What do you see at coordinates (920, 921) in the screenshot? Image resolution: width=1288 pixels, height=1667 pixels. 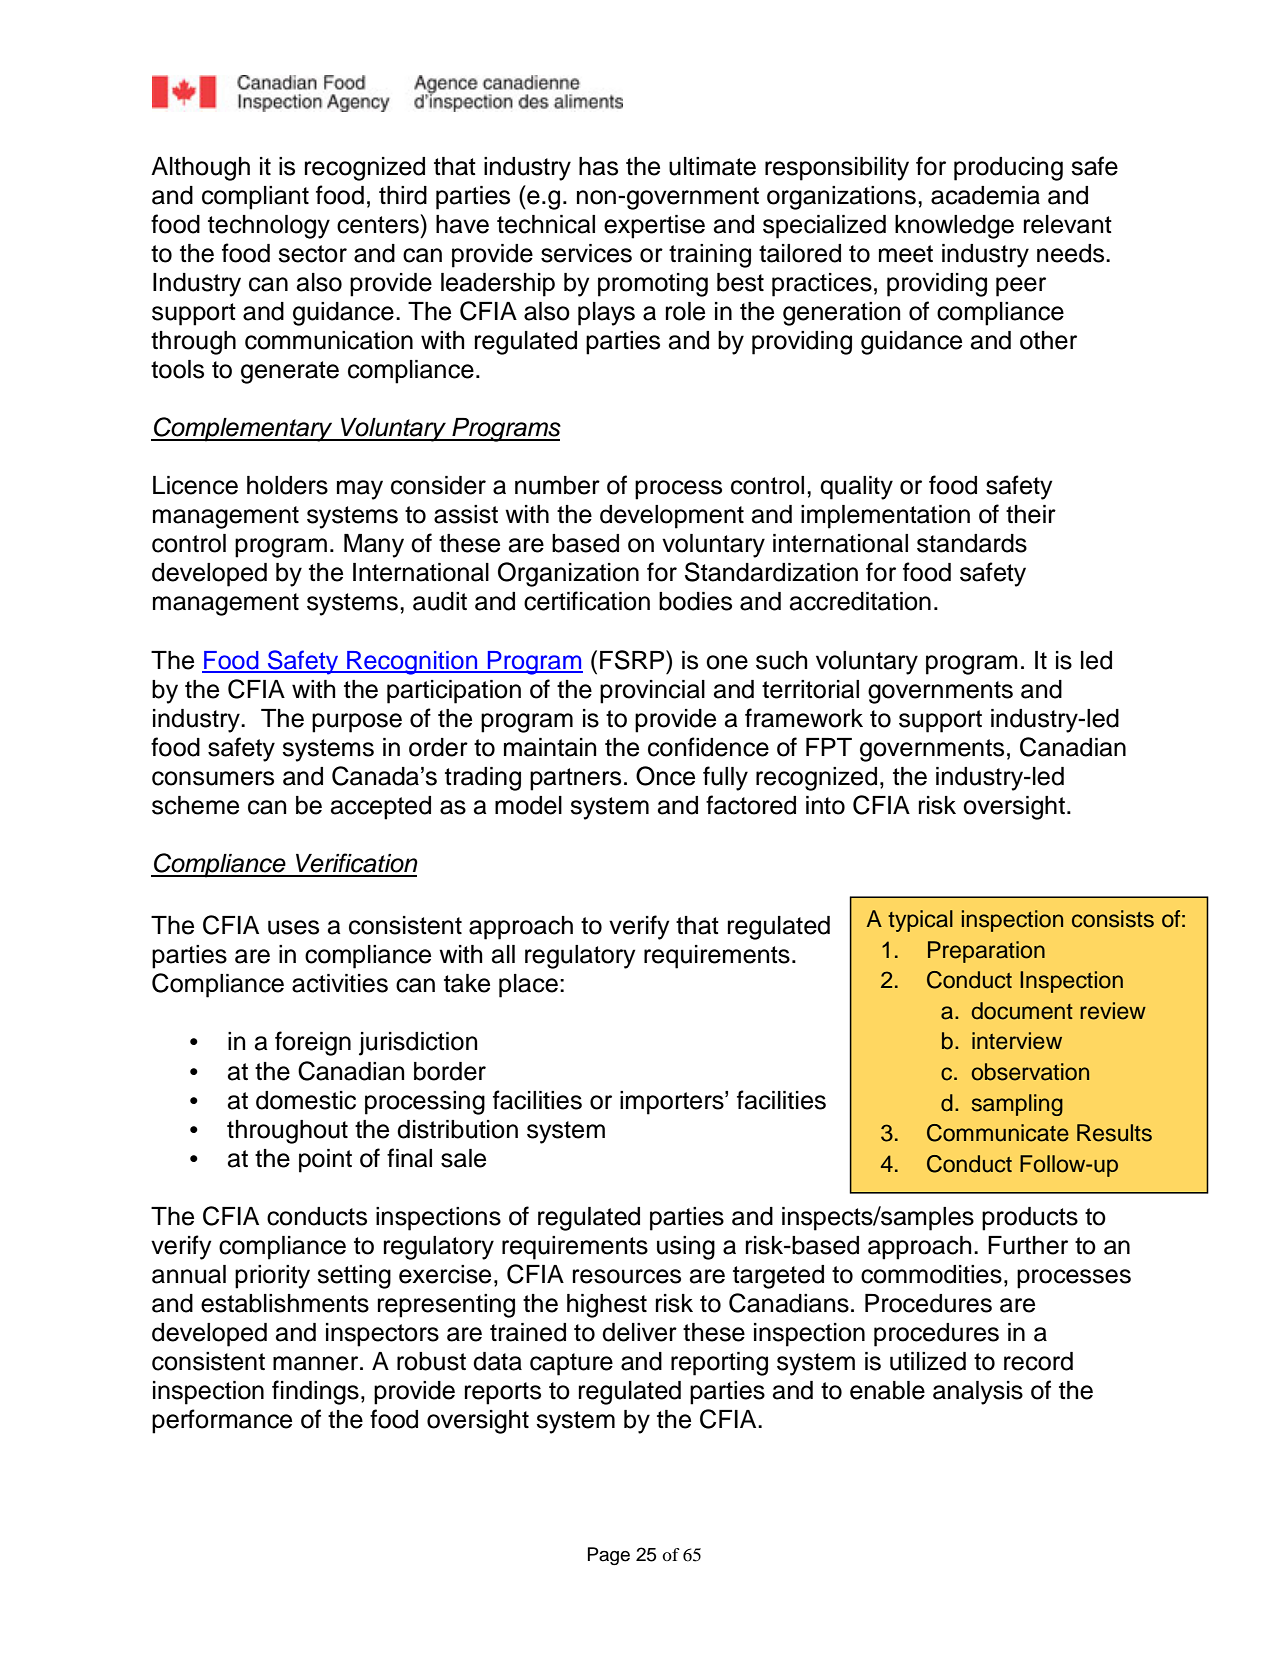 I see `typical` at bounding box center [920, 921].
